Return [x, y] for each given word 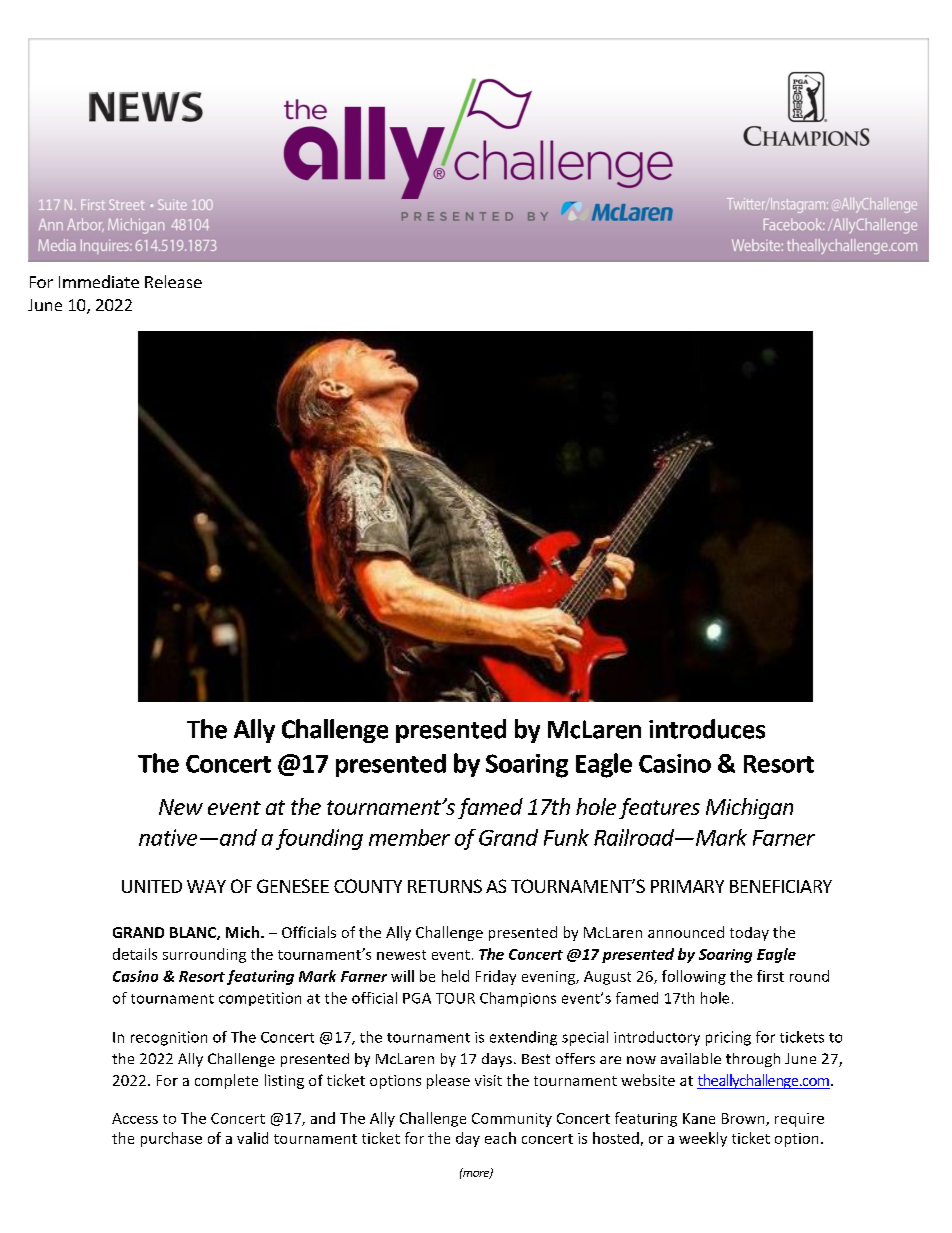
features [659, 808]
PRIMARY [687, 886]
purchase [171, 1139]
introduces [707, 729]
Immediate [99, 281]
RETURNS [445, 886]
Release [173, 281]
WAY [206, 886]
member [409, 837]
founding [319, 839]
